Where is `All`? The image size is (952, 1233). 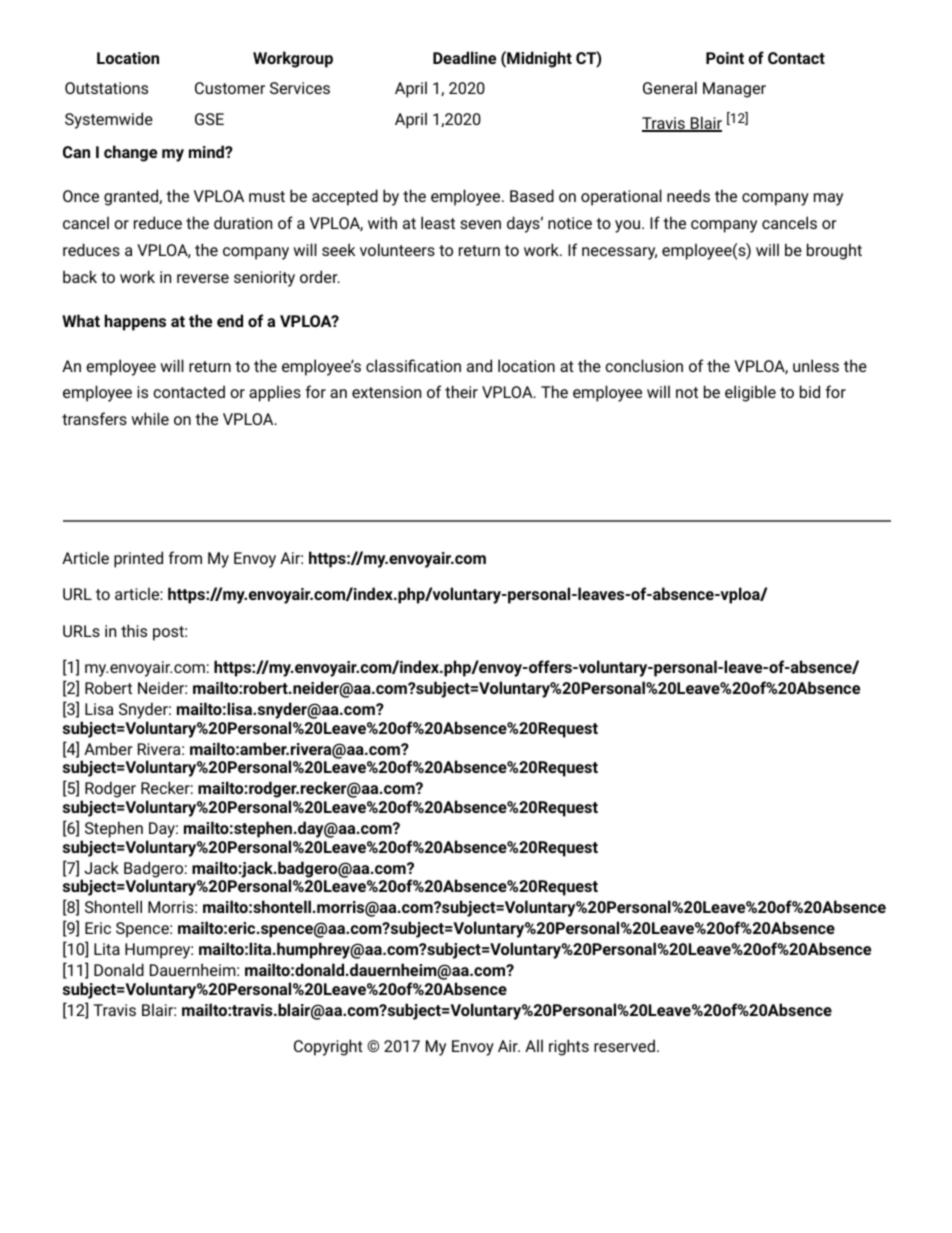 All is located at coordinates (534, 1045).
